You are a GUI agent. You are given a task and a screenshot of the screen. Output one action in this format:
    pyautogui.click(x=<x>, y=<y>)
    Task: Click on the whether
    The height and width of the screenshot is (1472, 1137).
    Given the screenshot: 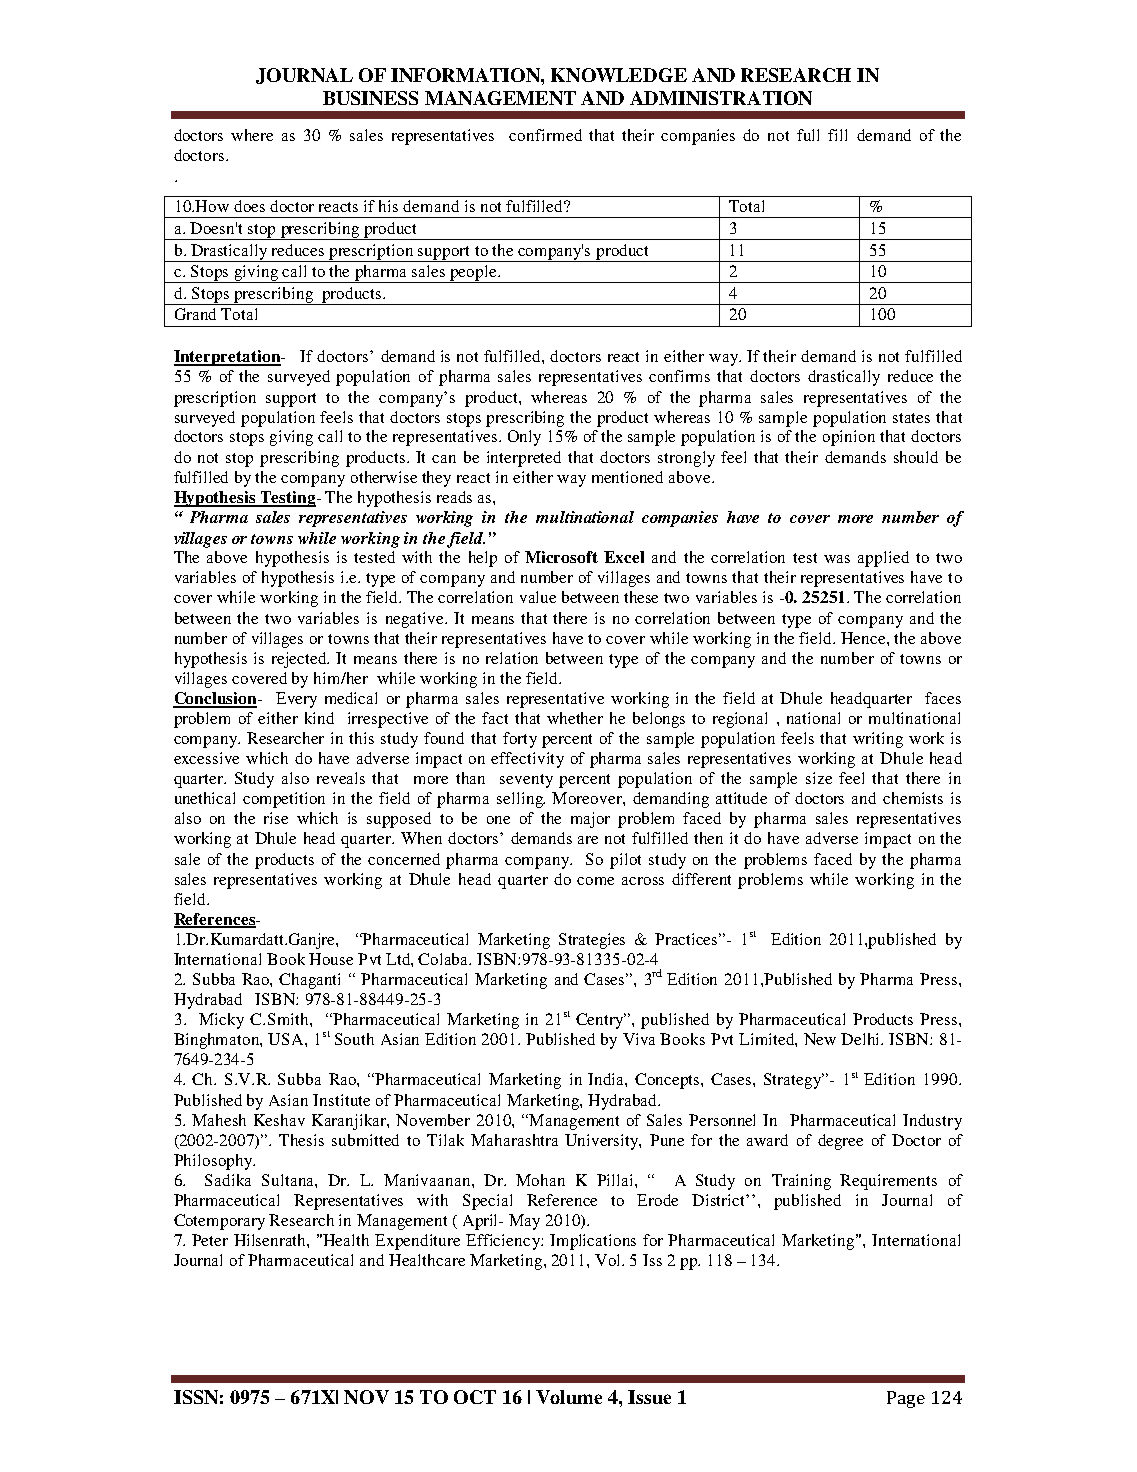 What is the action you would take?
    pyautogui.click(x=575, y=718)
